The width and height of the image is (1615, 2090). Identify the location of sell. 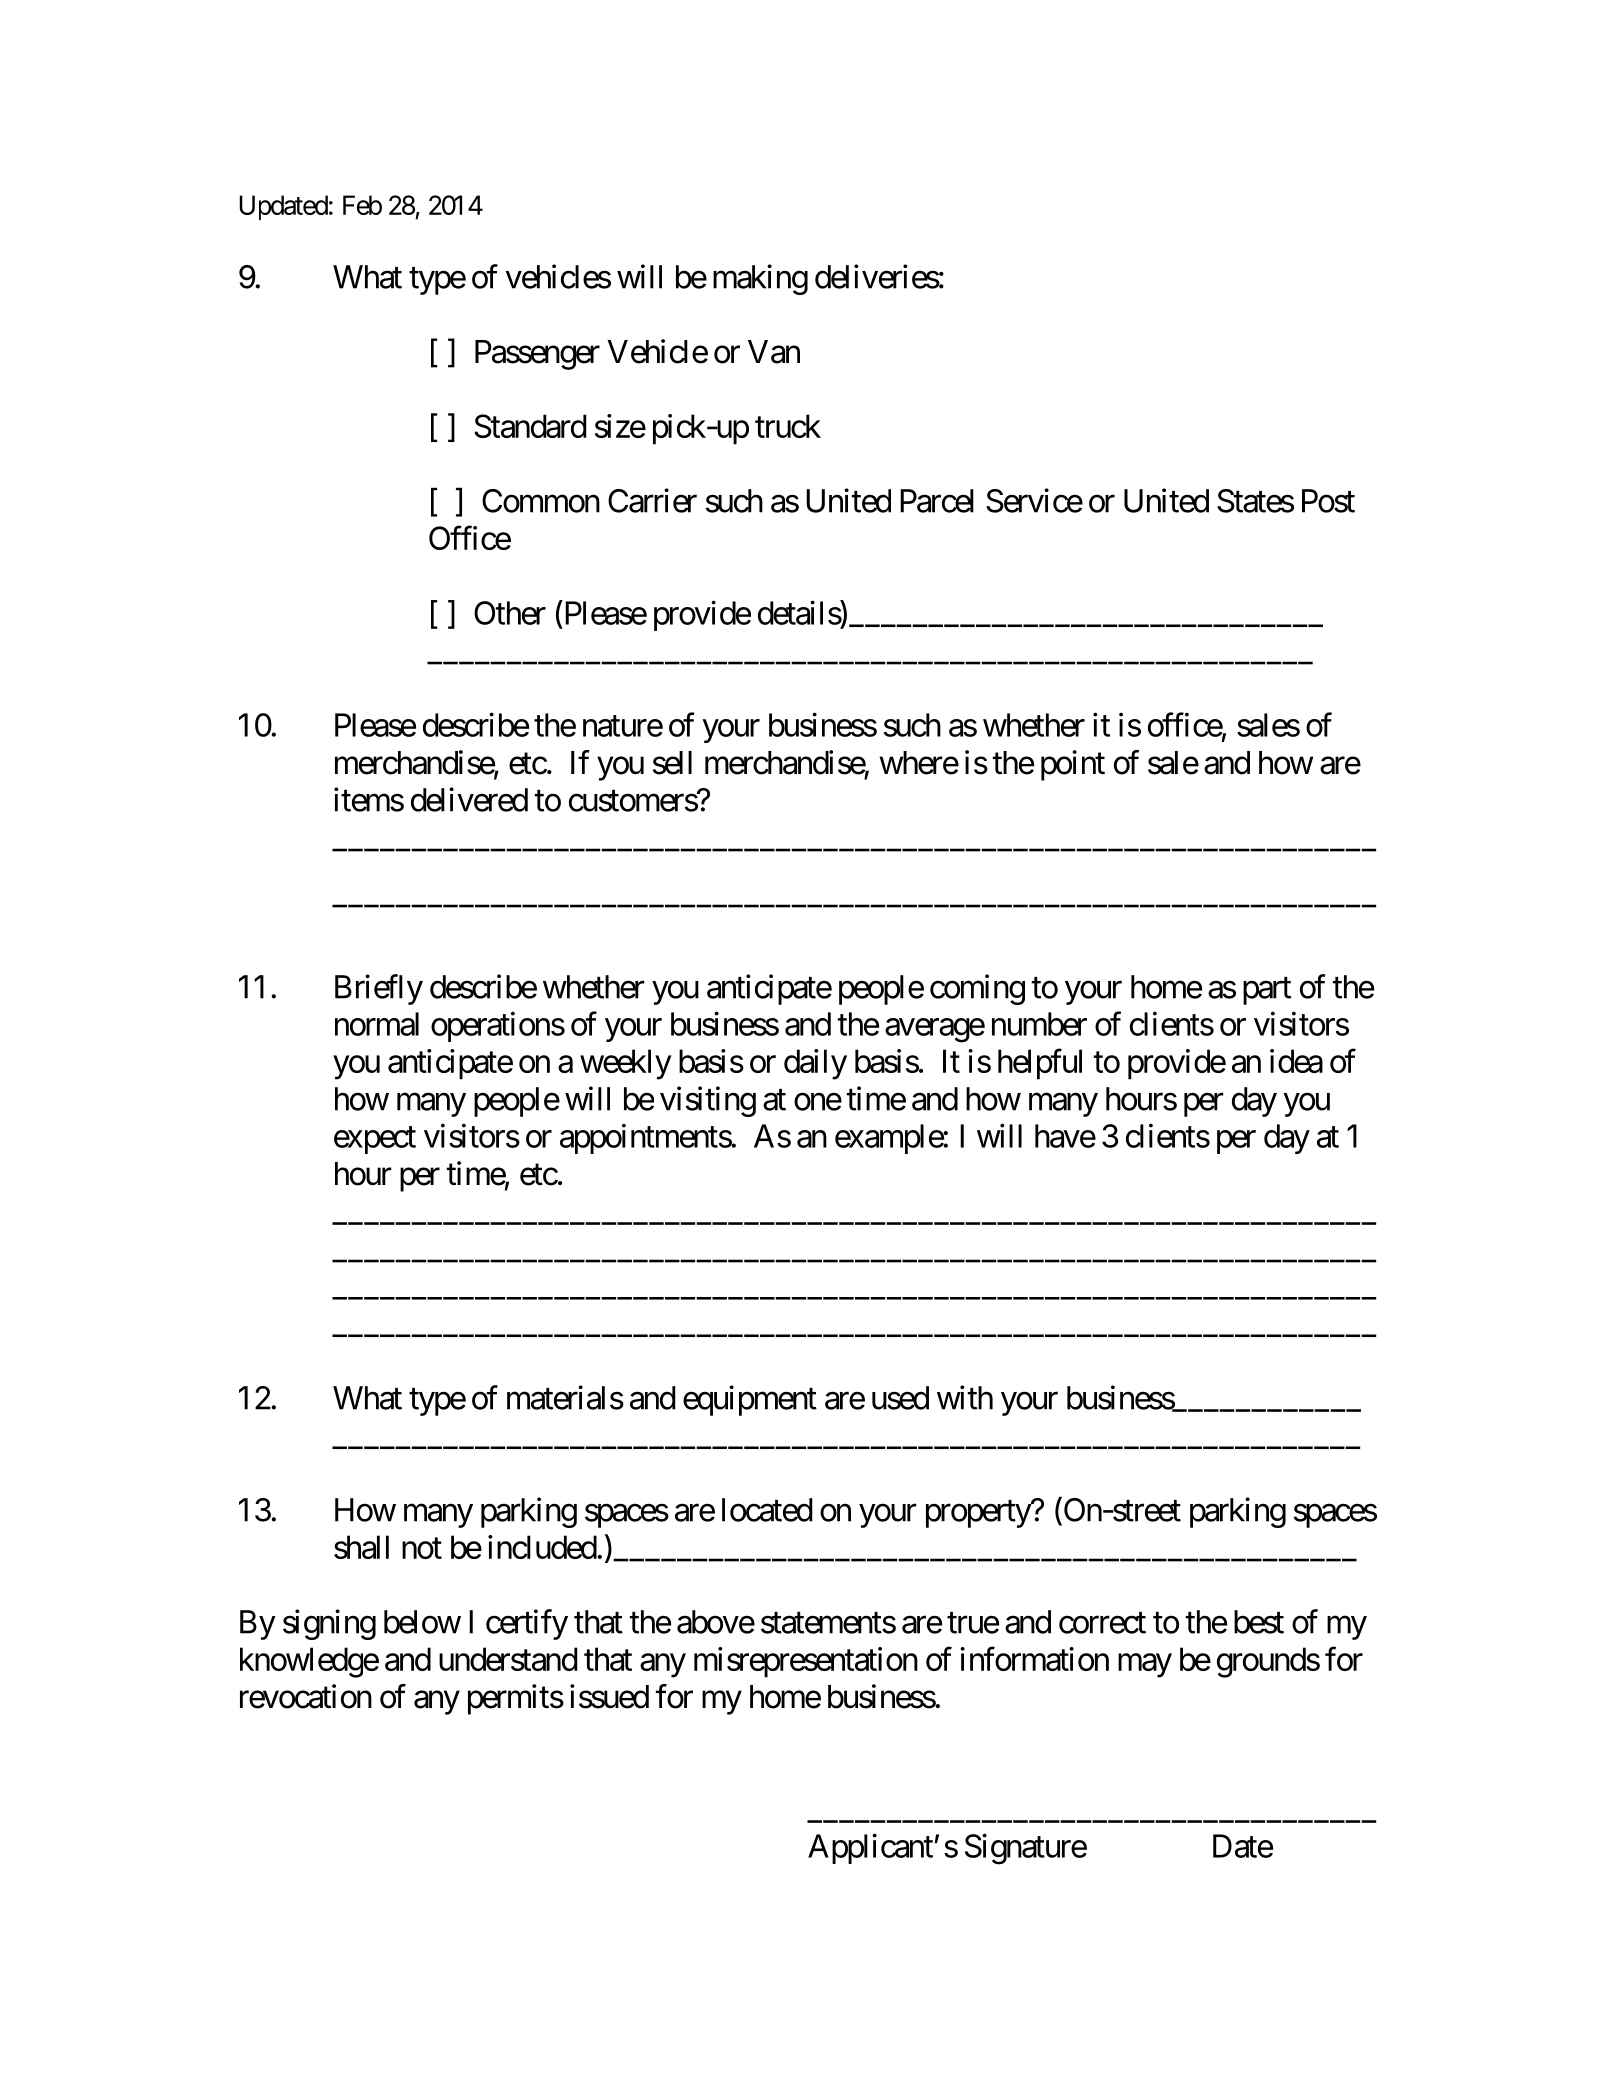
(672, 763).
